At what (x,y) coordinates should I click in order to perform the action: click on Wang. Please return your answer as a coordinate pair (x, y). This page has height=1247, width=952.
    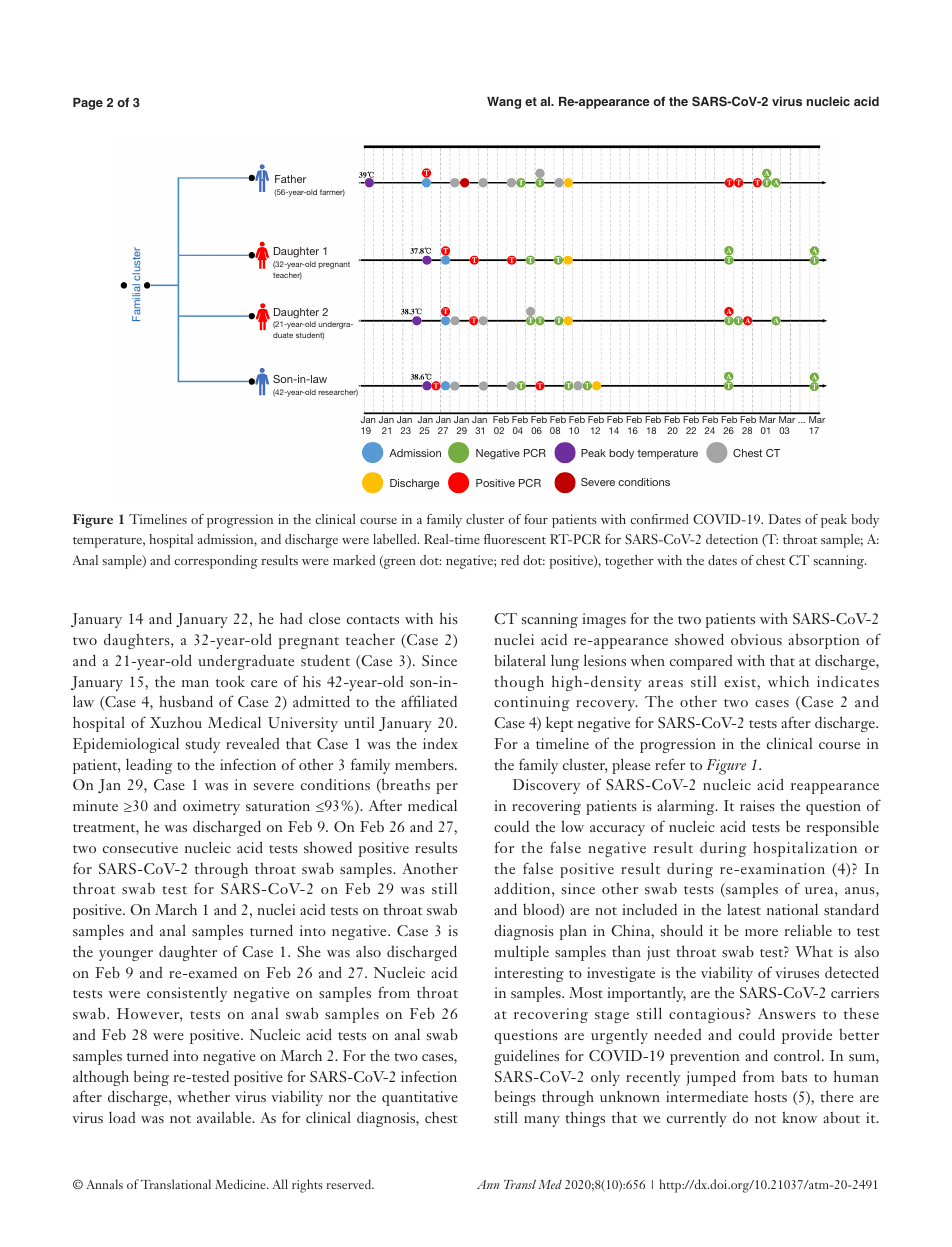
    Looking at the image, I should click on (504, 103).
